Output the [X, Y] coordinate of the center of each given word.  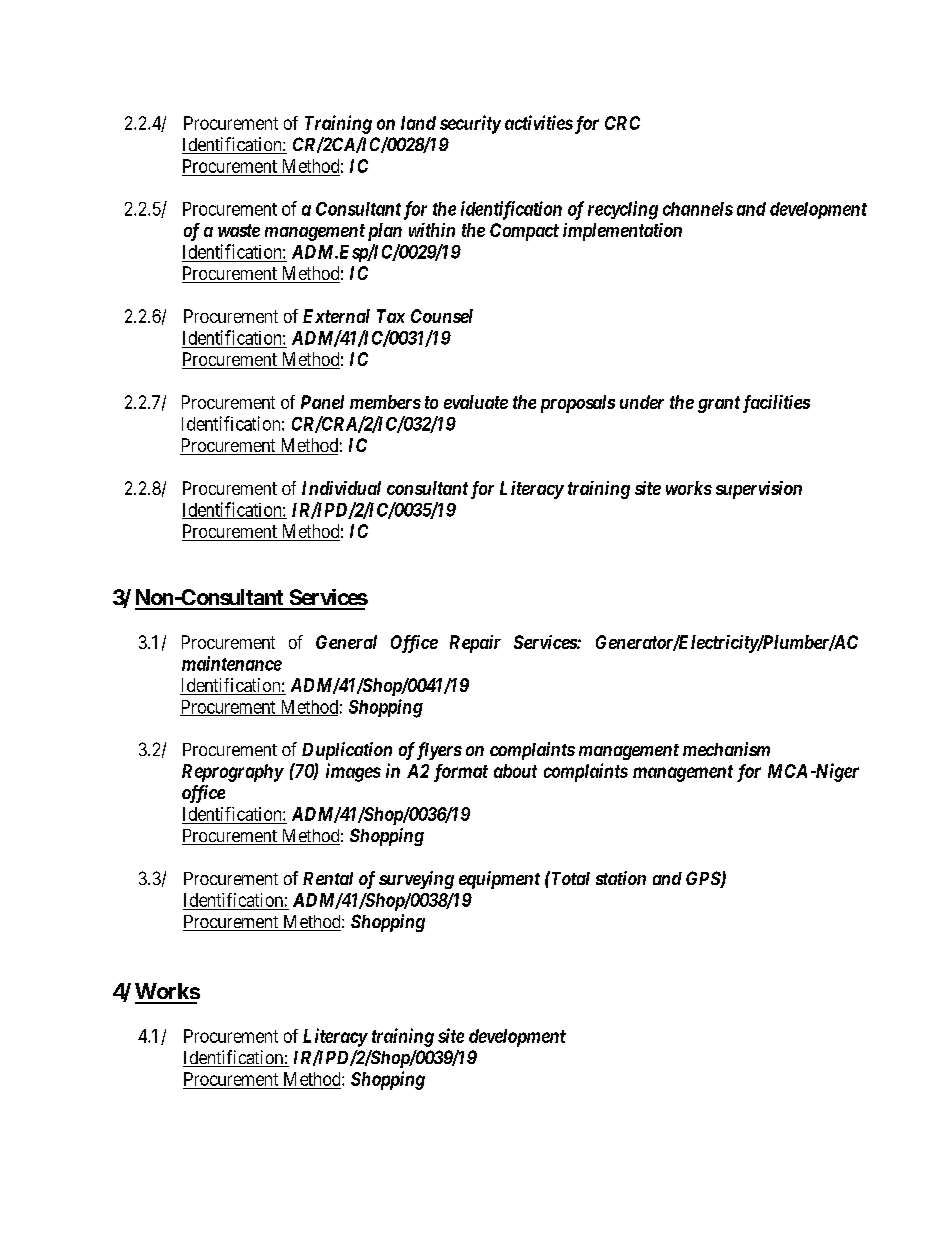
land [418, 123]
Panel [322, 402]
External [336, 316]
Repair [475, 644]
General [346, 642]
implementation [622, 232]
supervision [759, 490]
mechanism [726, 749]
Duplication [347, 751]
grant [719, 404]
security [470, 124]
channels [698, 209]
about [515, 771]
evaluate [476, 402]
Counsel [442, 316]
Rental [328, 878]
